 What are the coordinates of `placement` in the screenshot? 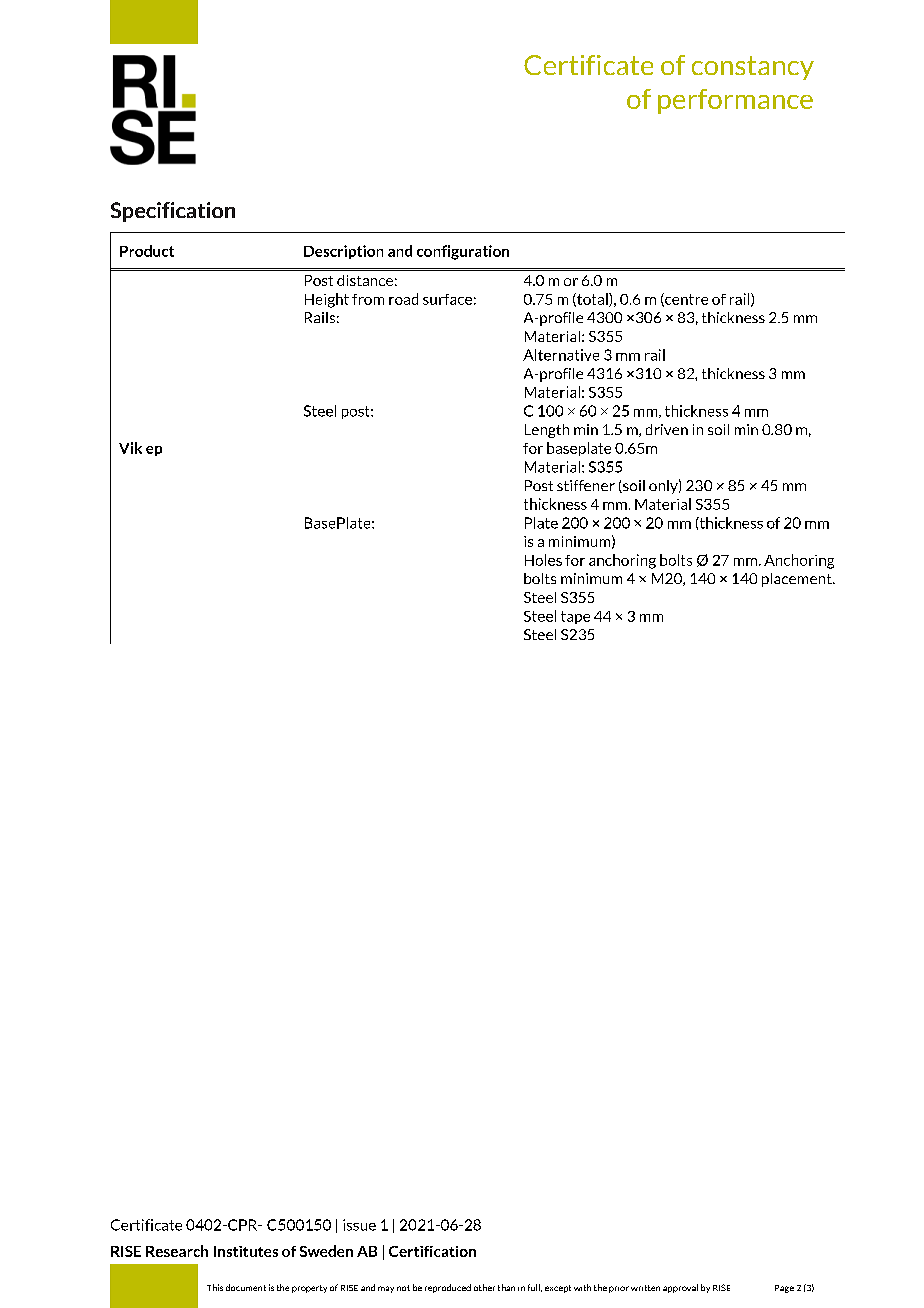 It's located at (798, 580).
